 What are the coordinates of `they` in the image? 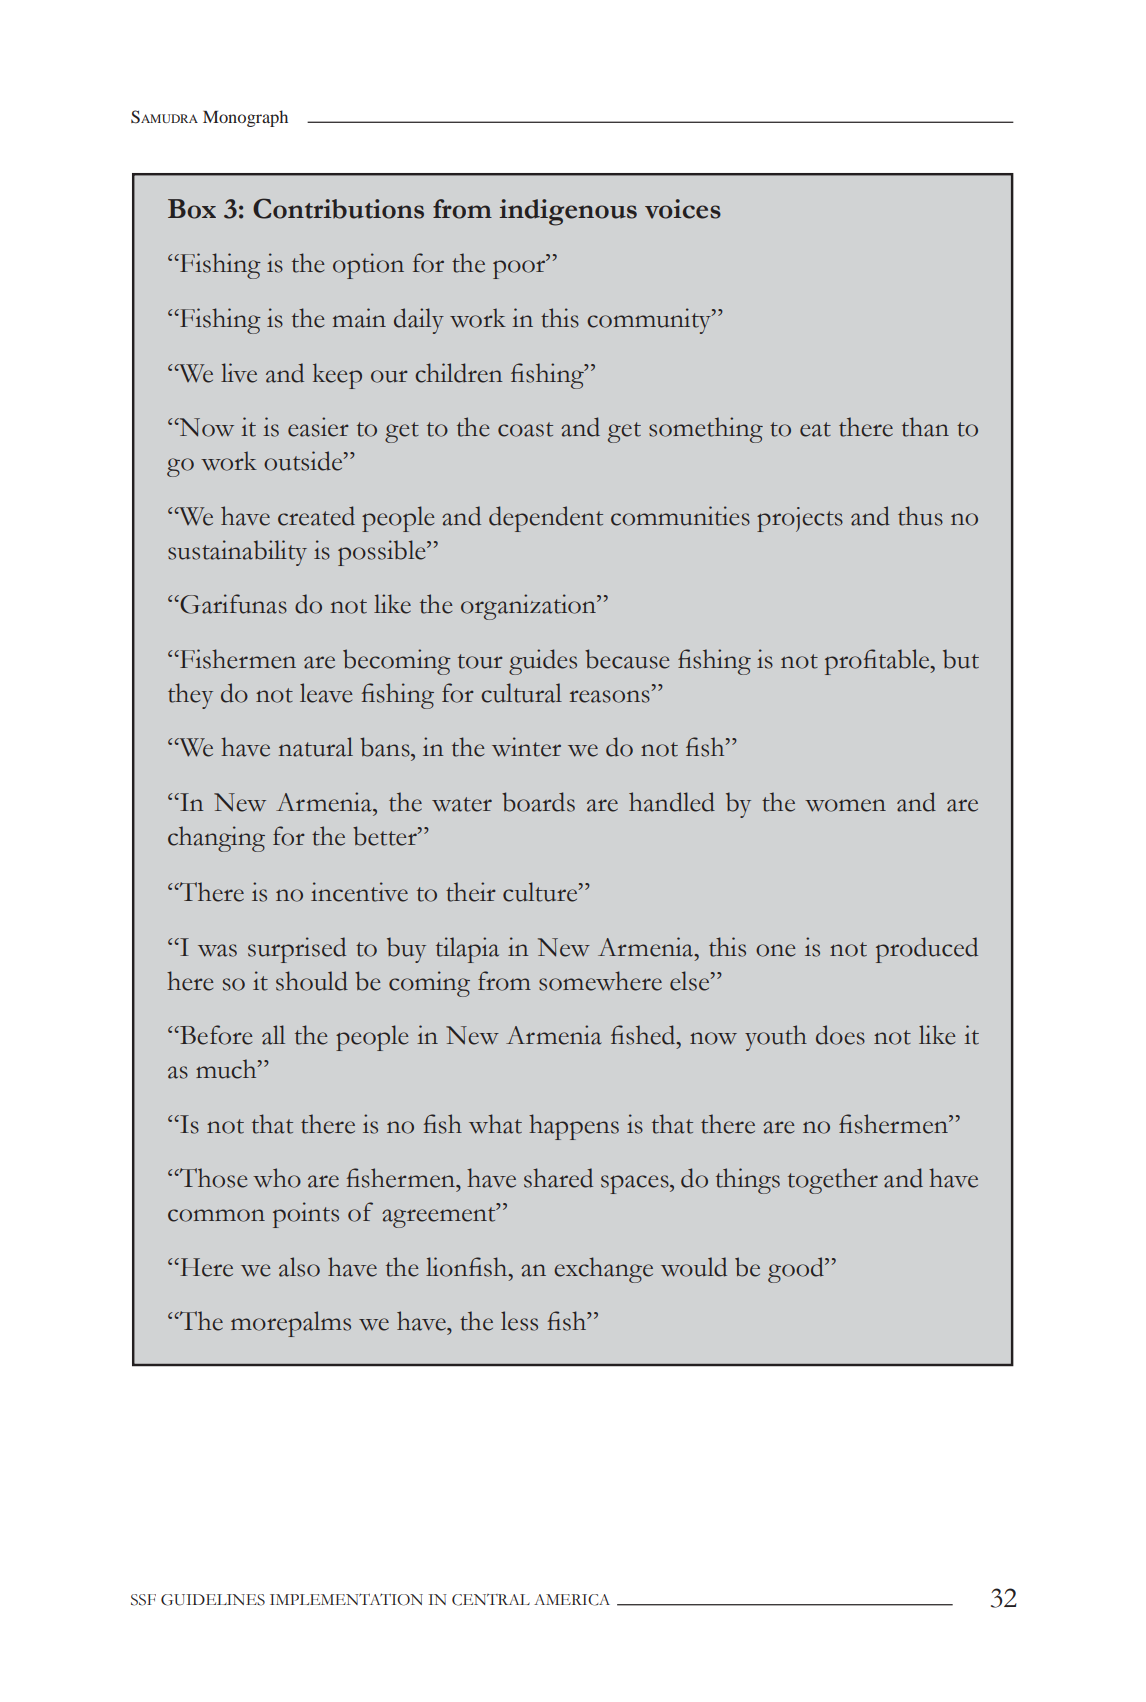 It's located at (190, 696).
